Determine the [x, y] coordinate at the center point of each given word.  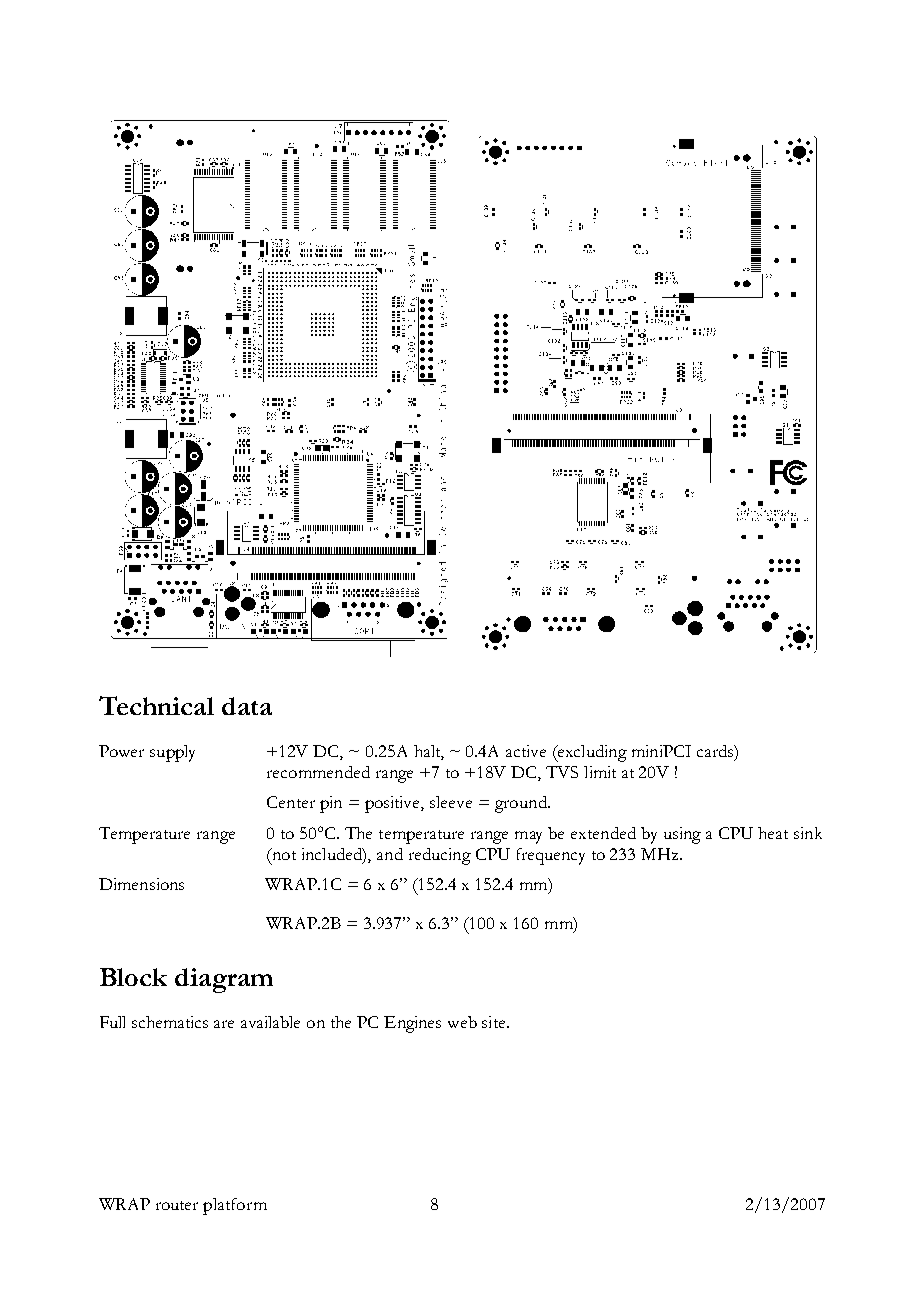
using [682, 835]
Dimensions [141, 884]
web [462, 1022]
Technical [156, 705]
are [224, 1024]
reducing [440, 856]
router [177, 1205]
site [495, 1022]
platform [235, 1206]
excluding [591, 753]
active [526, 751]
